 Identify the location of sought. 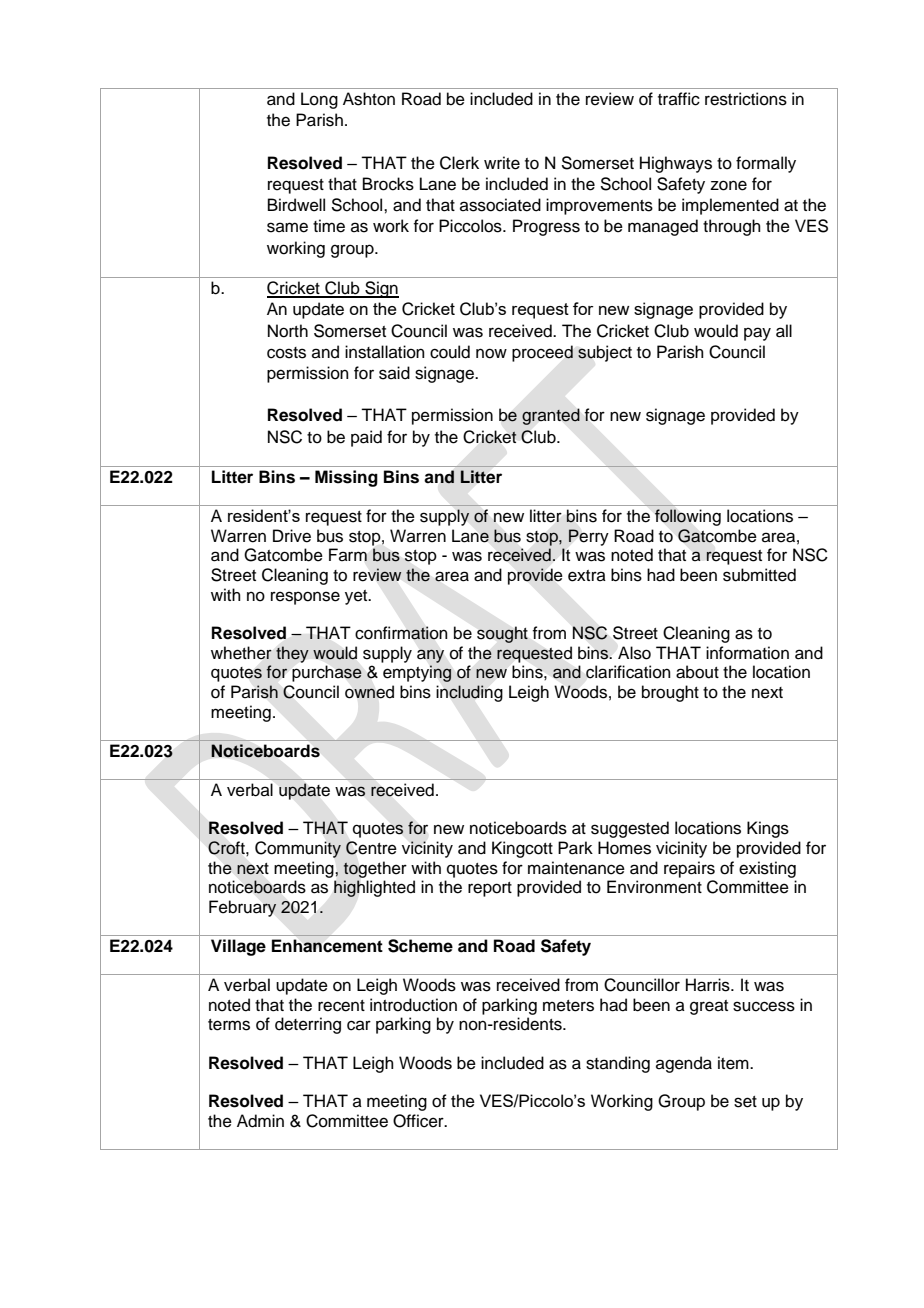
(502, 635).
